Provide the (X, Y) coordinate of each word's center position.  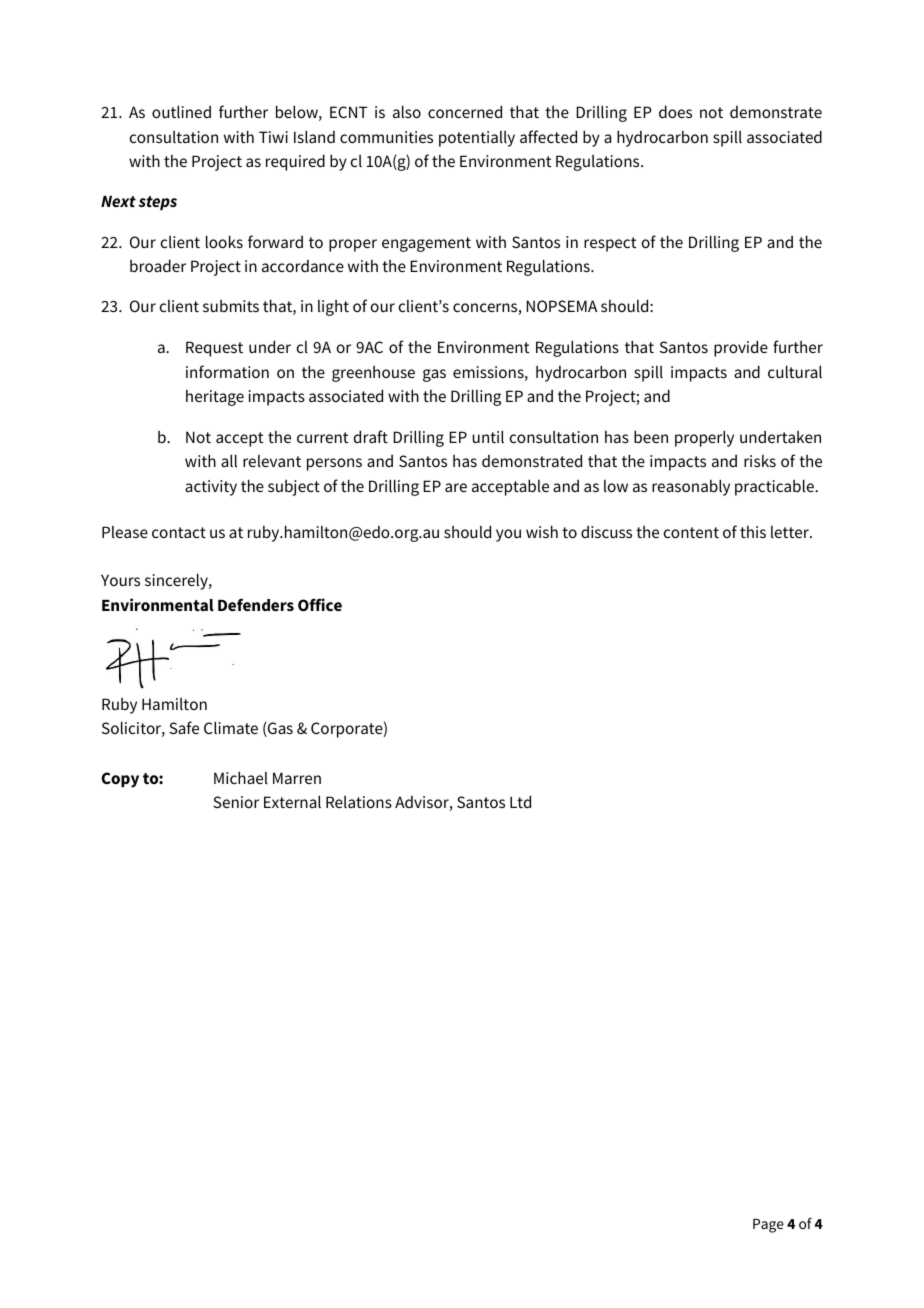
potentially (477, 139)
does (675, 111)
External (292, 801)
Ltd (520, 801)
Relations (359, 802)
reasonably (691, 487)
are (456, 487)
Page (768, 1226)
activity (211, 488)
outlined (181, 111)
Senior (236, 802)
